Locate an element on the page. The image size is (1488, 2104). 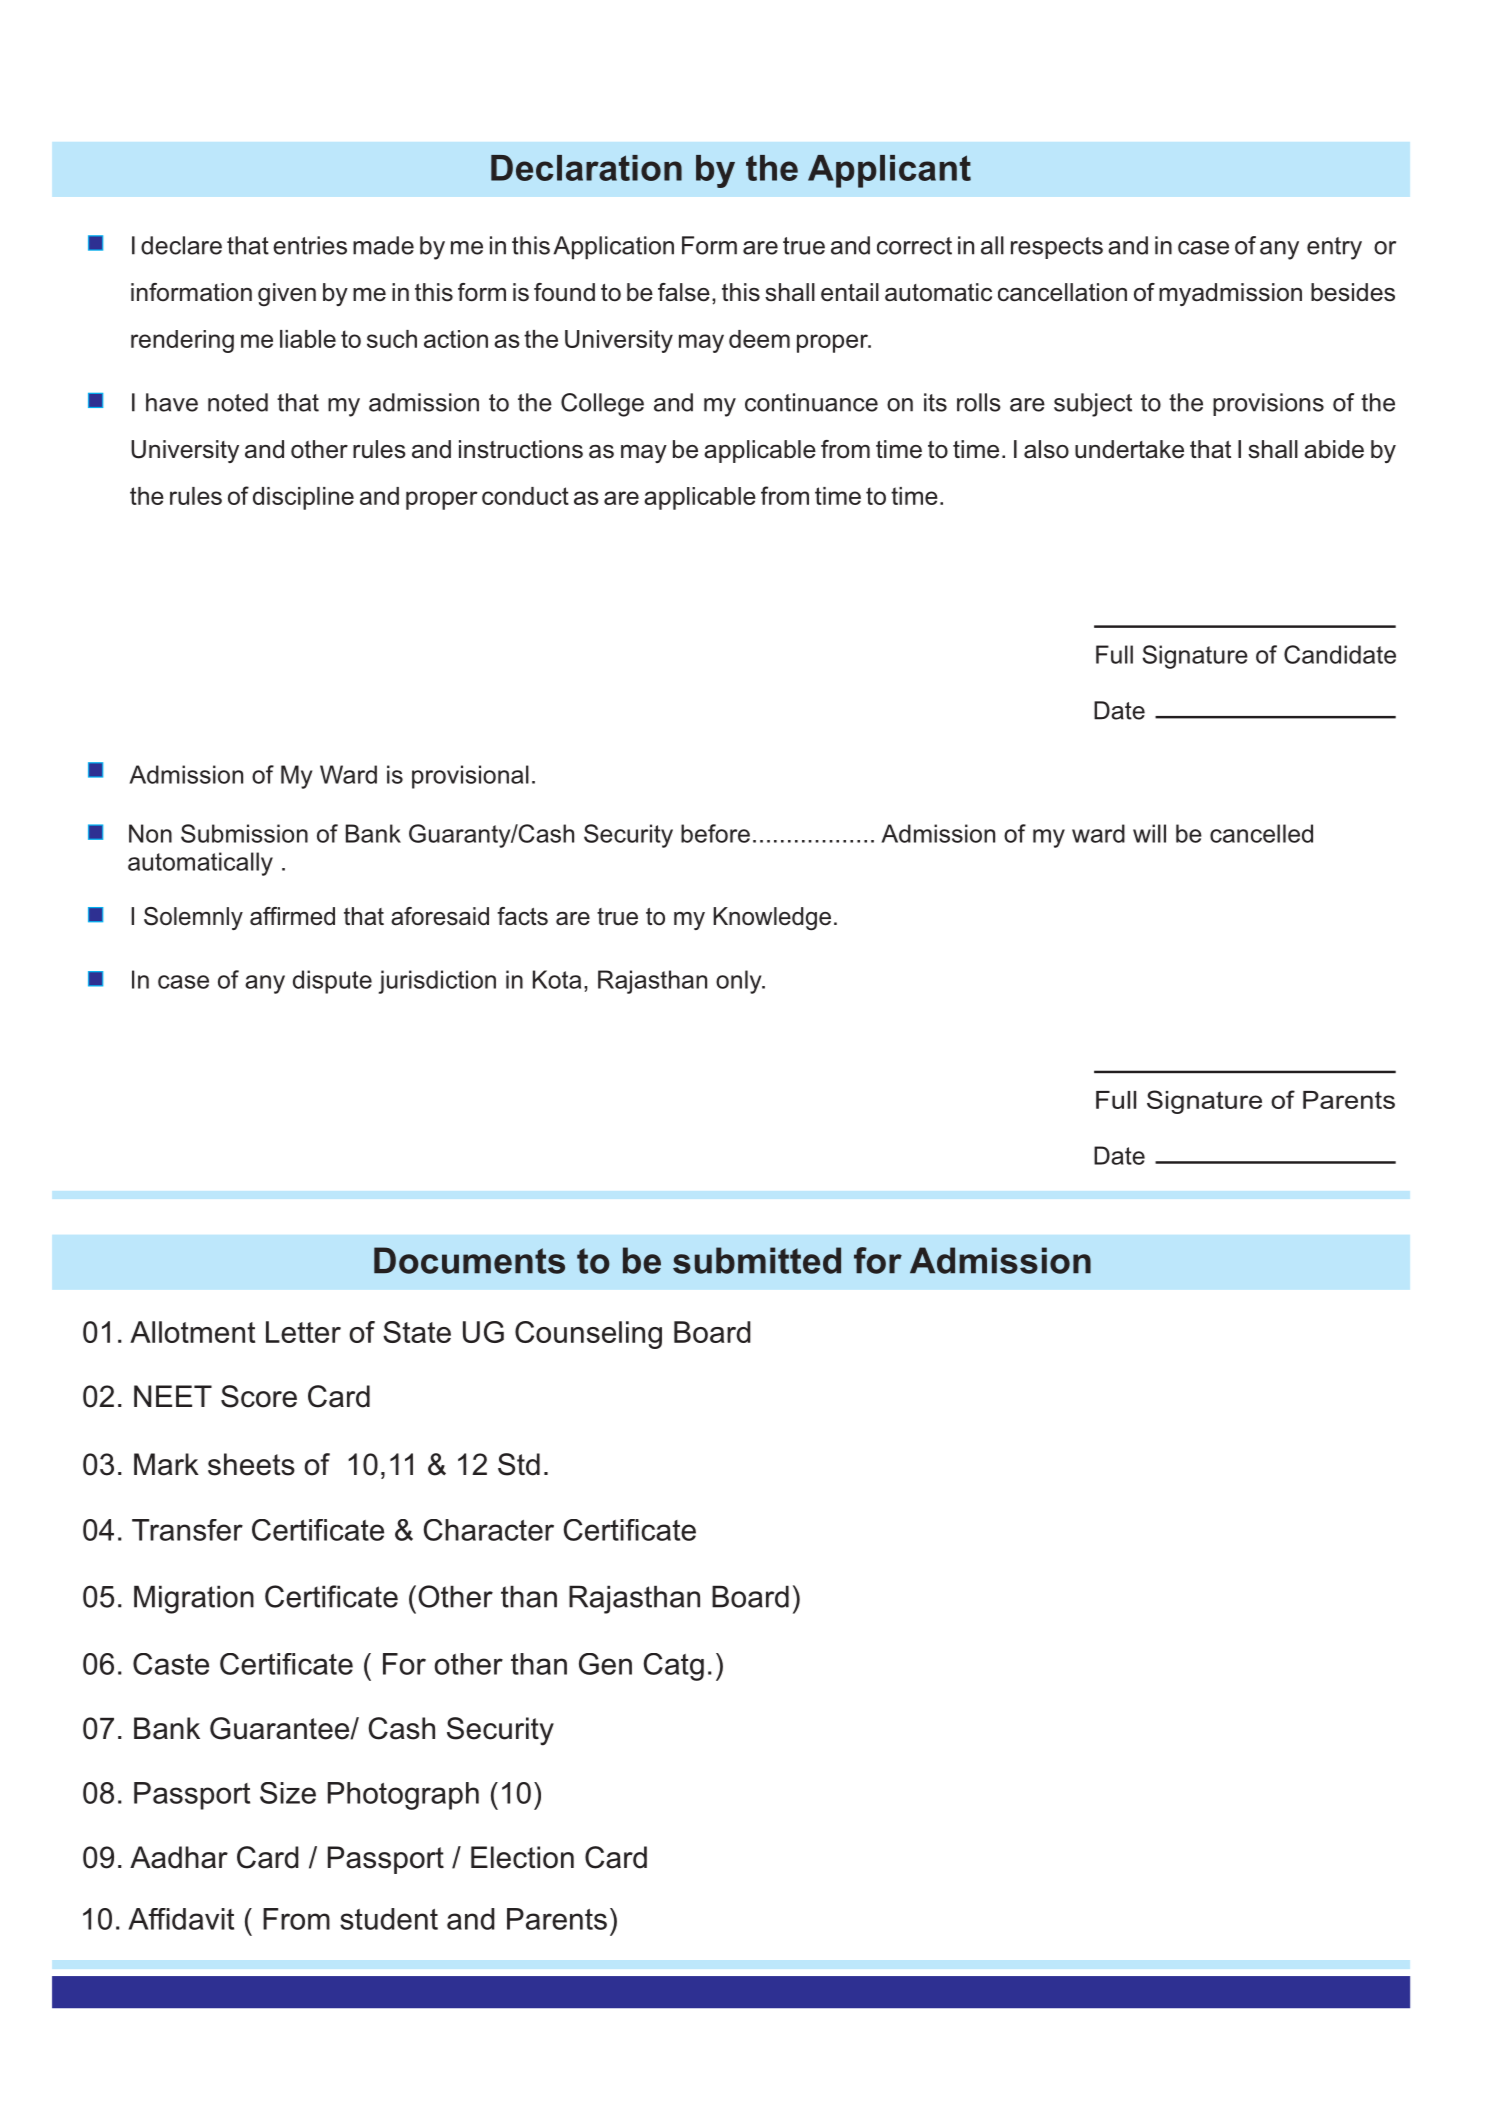
only is located at coordinates (740, 982).
